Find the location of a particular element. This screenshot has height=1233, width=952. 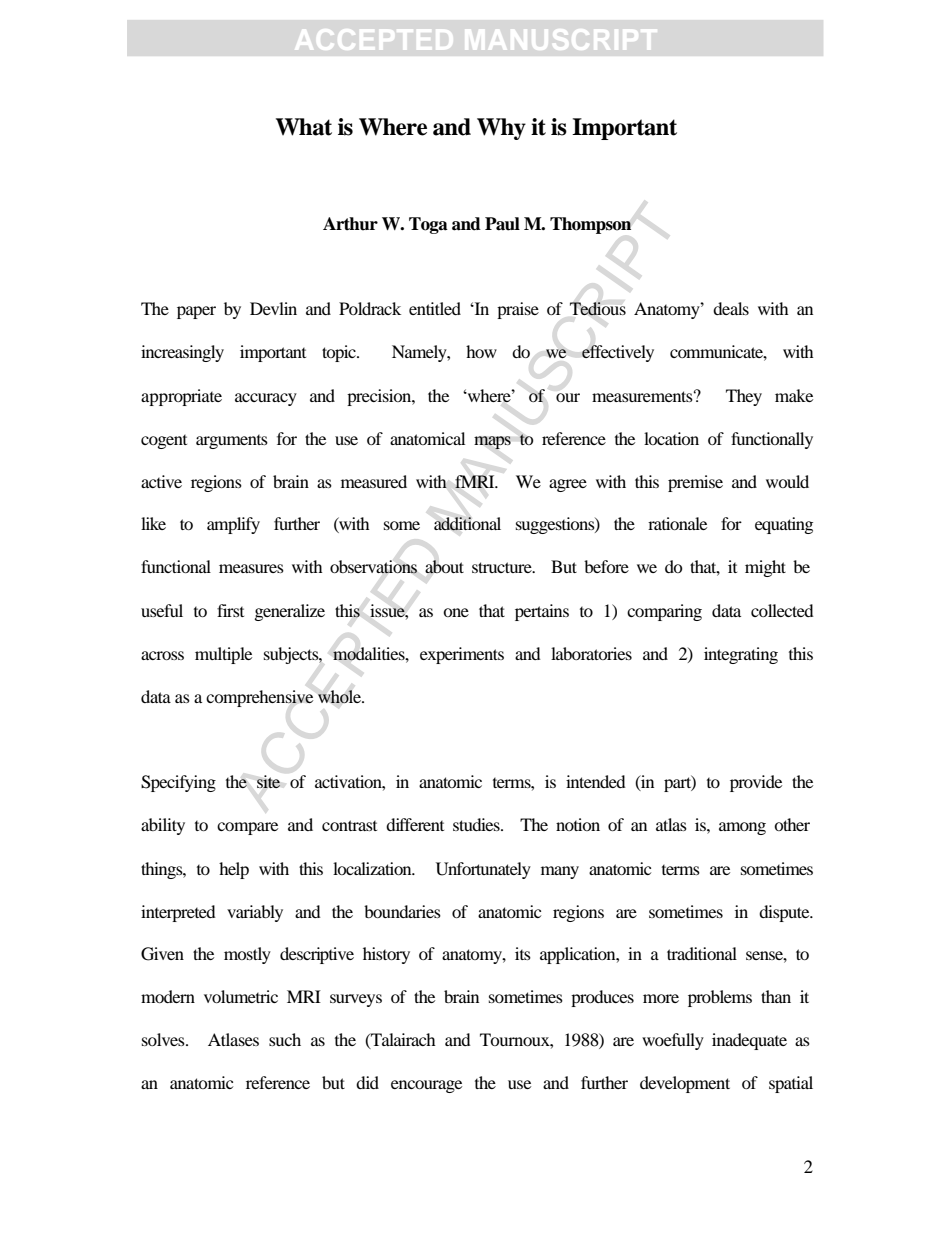

Thompson is located at coordinates (590, 225).
